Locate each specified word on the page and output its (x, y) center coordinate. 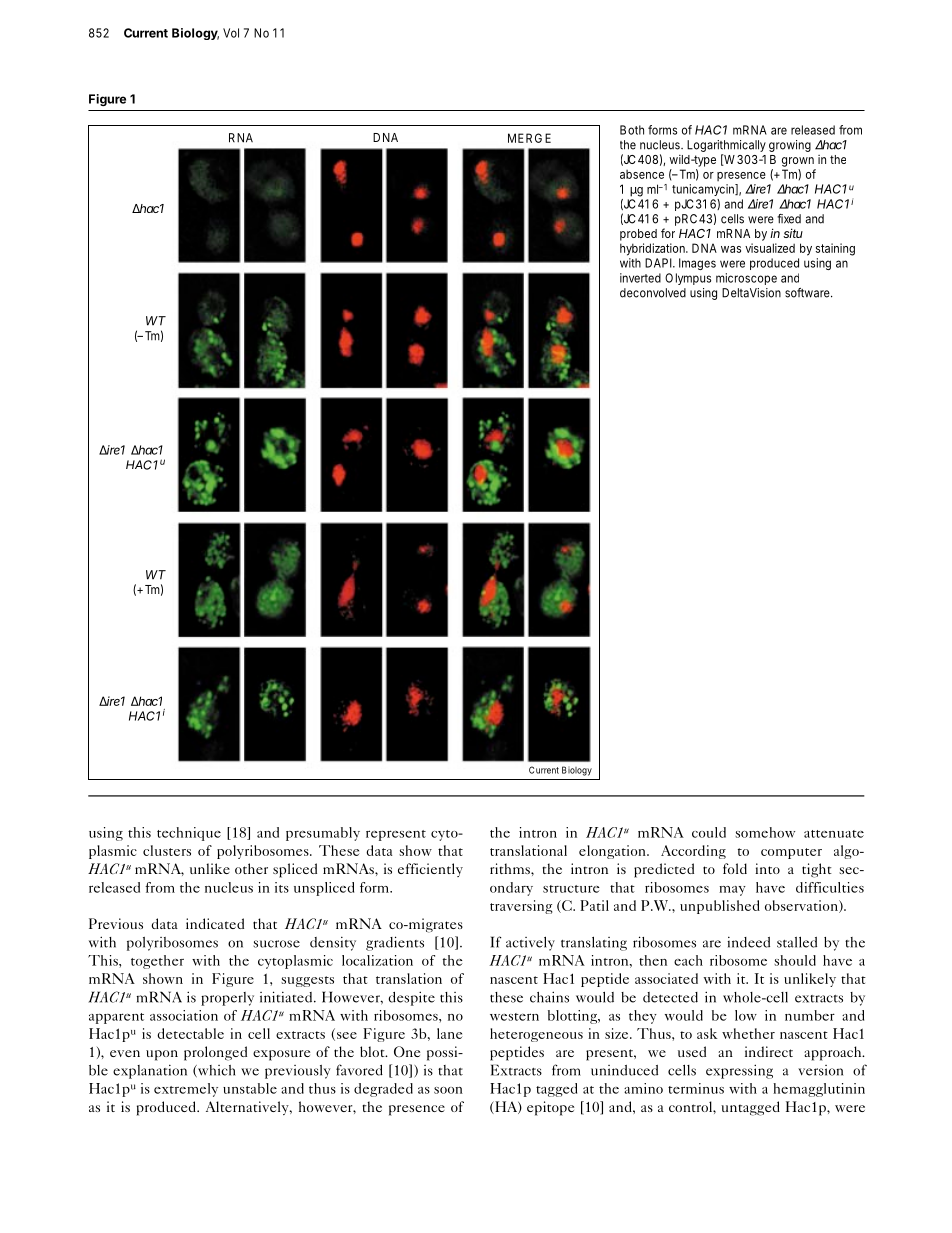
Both (632, 130)
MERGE (529, 138)
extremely (186, 1090)
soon (448, 1090)
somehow (765, 832)
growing (790, 146)
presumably (323, 834)
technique (189, 834)
